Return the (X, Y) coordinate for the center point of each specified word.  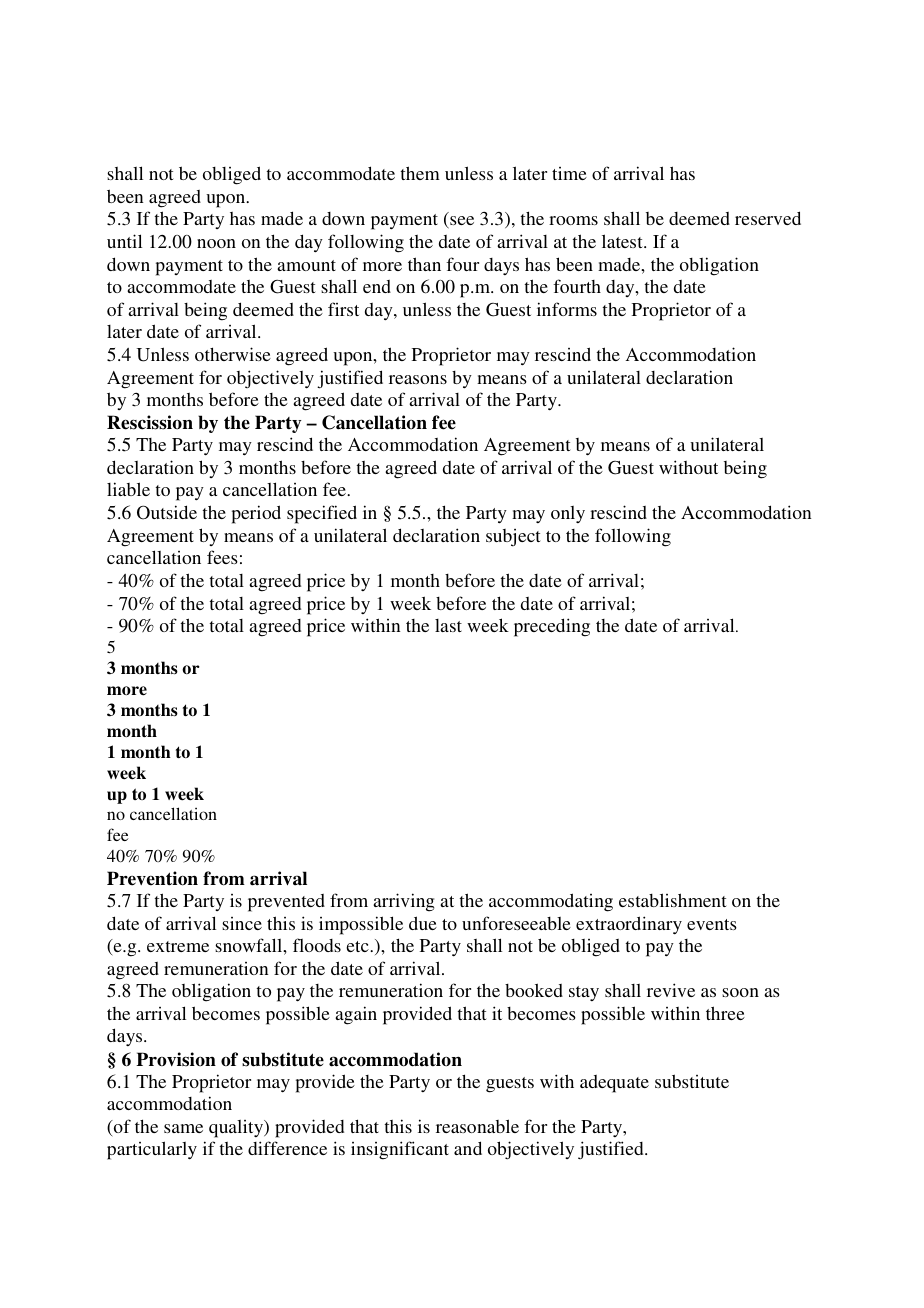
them (420, 173)
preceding (552, 627)
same (183, 1128)
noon (216, 243)
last (448, 625)
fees (222, 557)
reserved (768, 218)
